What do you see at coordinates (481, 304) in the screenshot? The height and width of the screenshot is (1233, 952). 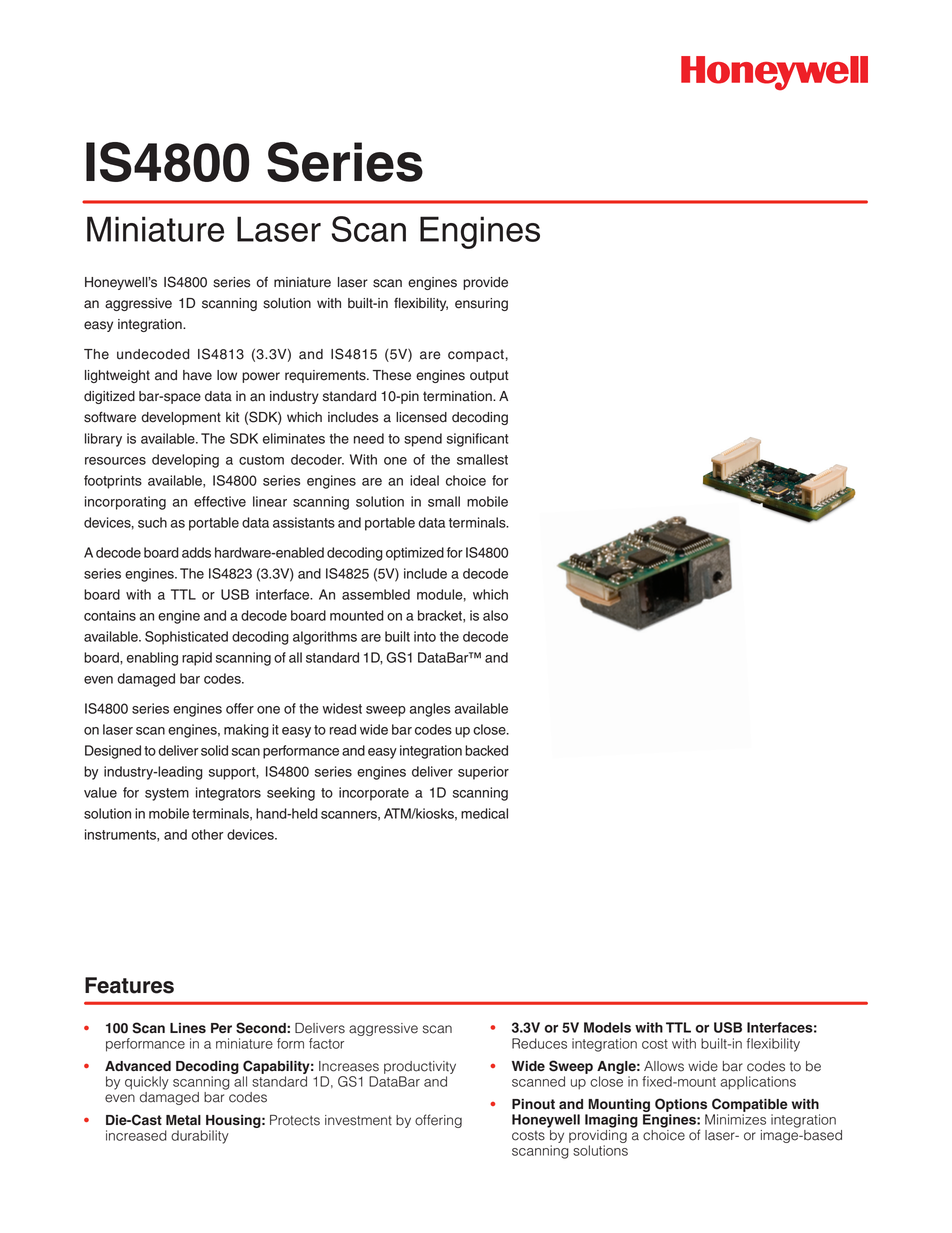 I see `ensuring` at bounding box center [481, 304].
